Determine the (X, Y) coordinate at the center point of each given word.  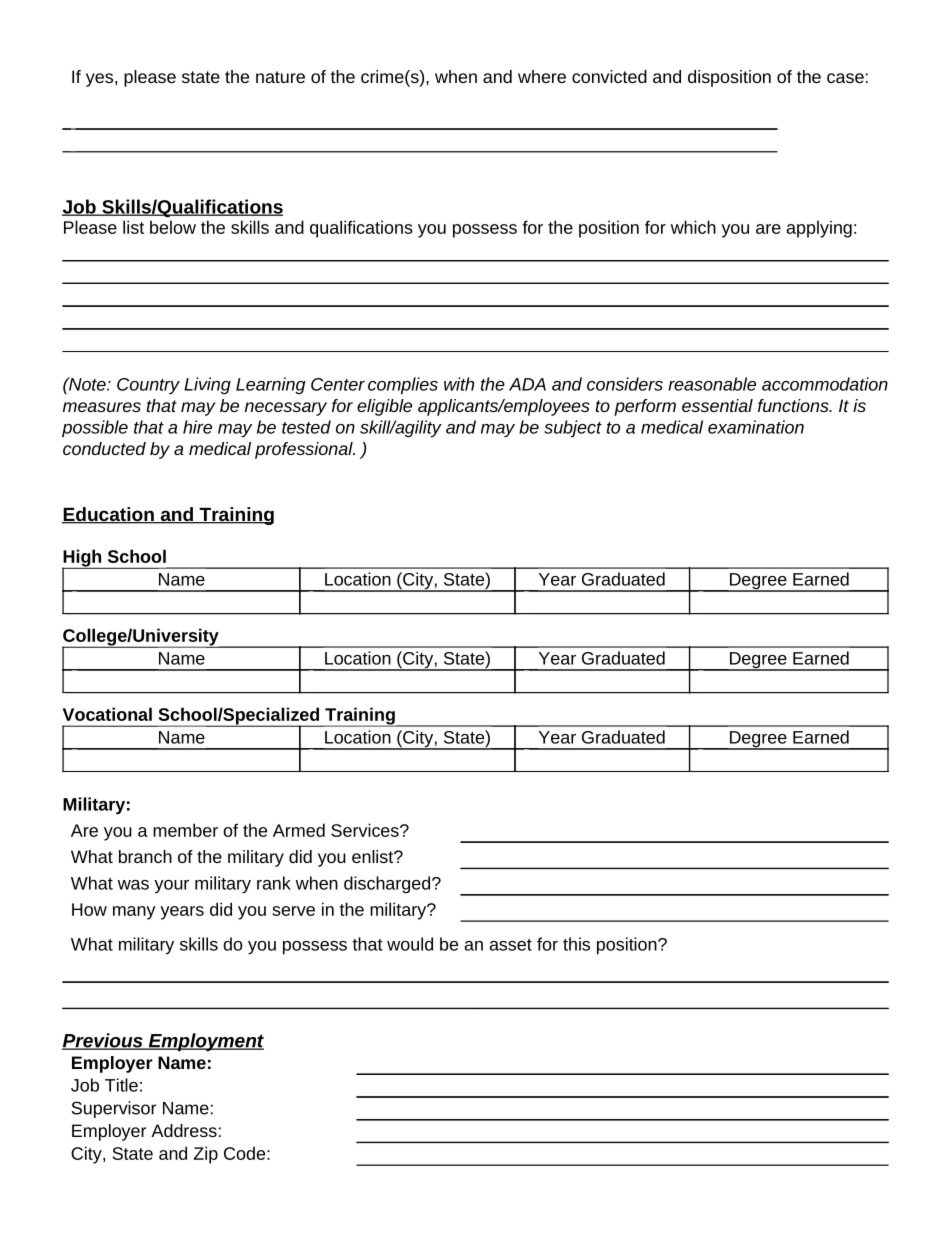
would (410, 944)
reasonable (712, 384)
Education (109, 515)
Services (366, 830)
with (459, 384)
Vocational (107, 714)
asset (511, 945)
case (845, 78)
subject (573, 428)
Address (184, 1130)
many (134, 913)
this (576, 944)
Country (148, 386)
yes (99, 80)
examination (756, 427)
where (542, 76)
